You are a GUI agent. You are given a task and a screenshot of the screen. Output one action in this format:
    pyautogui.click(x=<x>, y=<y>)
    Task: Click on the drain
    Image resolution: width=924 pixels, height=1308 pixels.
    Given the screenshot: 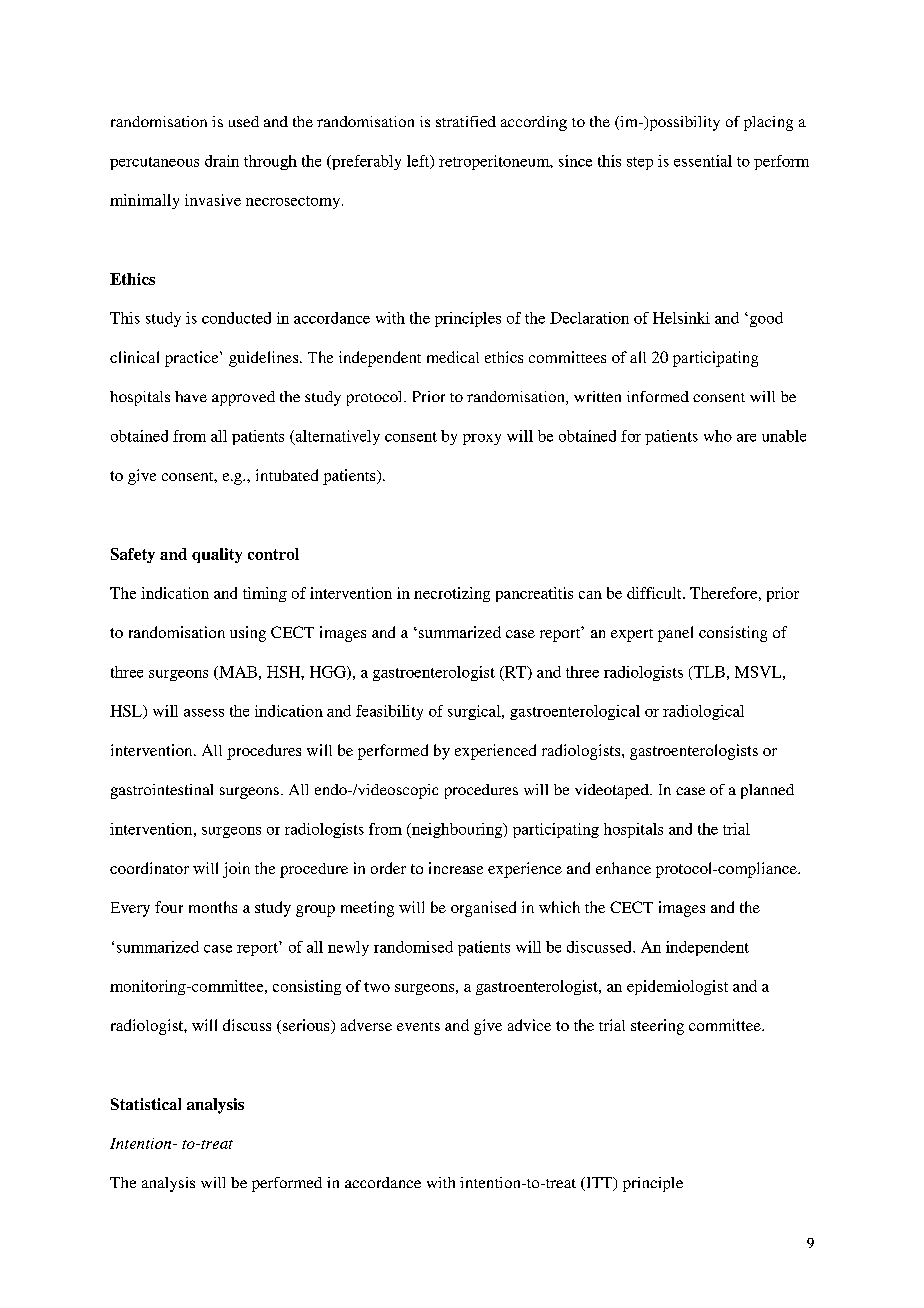 What is the action you would take?
    pyautogui.click(x=222, y=161)
